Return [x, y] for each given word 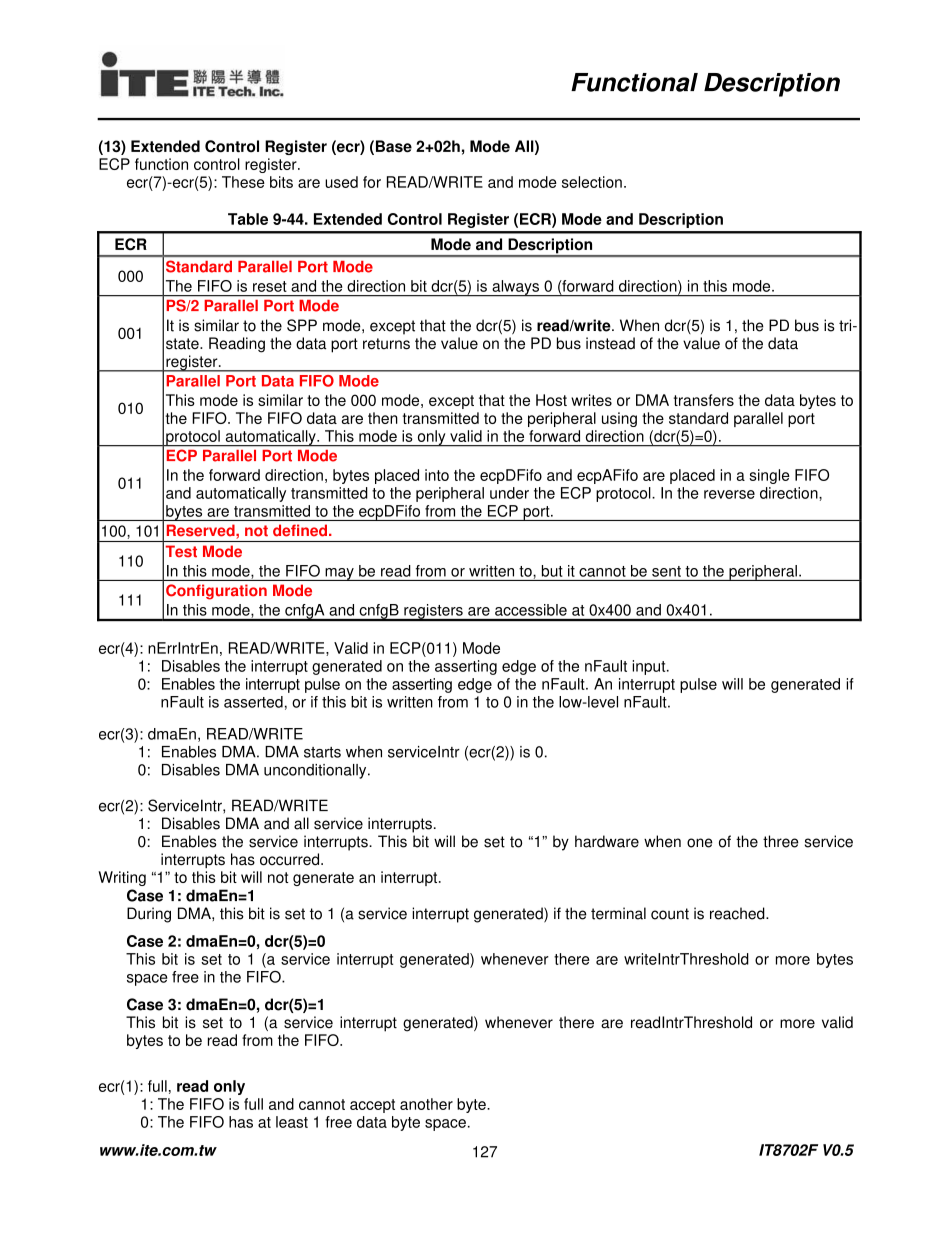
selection [592, 182]
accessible [531, 610]
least [292, 1122]
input [650, 667]
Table [248, 219]
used [341, 182]
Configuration [216, 592]
